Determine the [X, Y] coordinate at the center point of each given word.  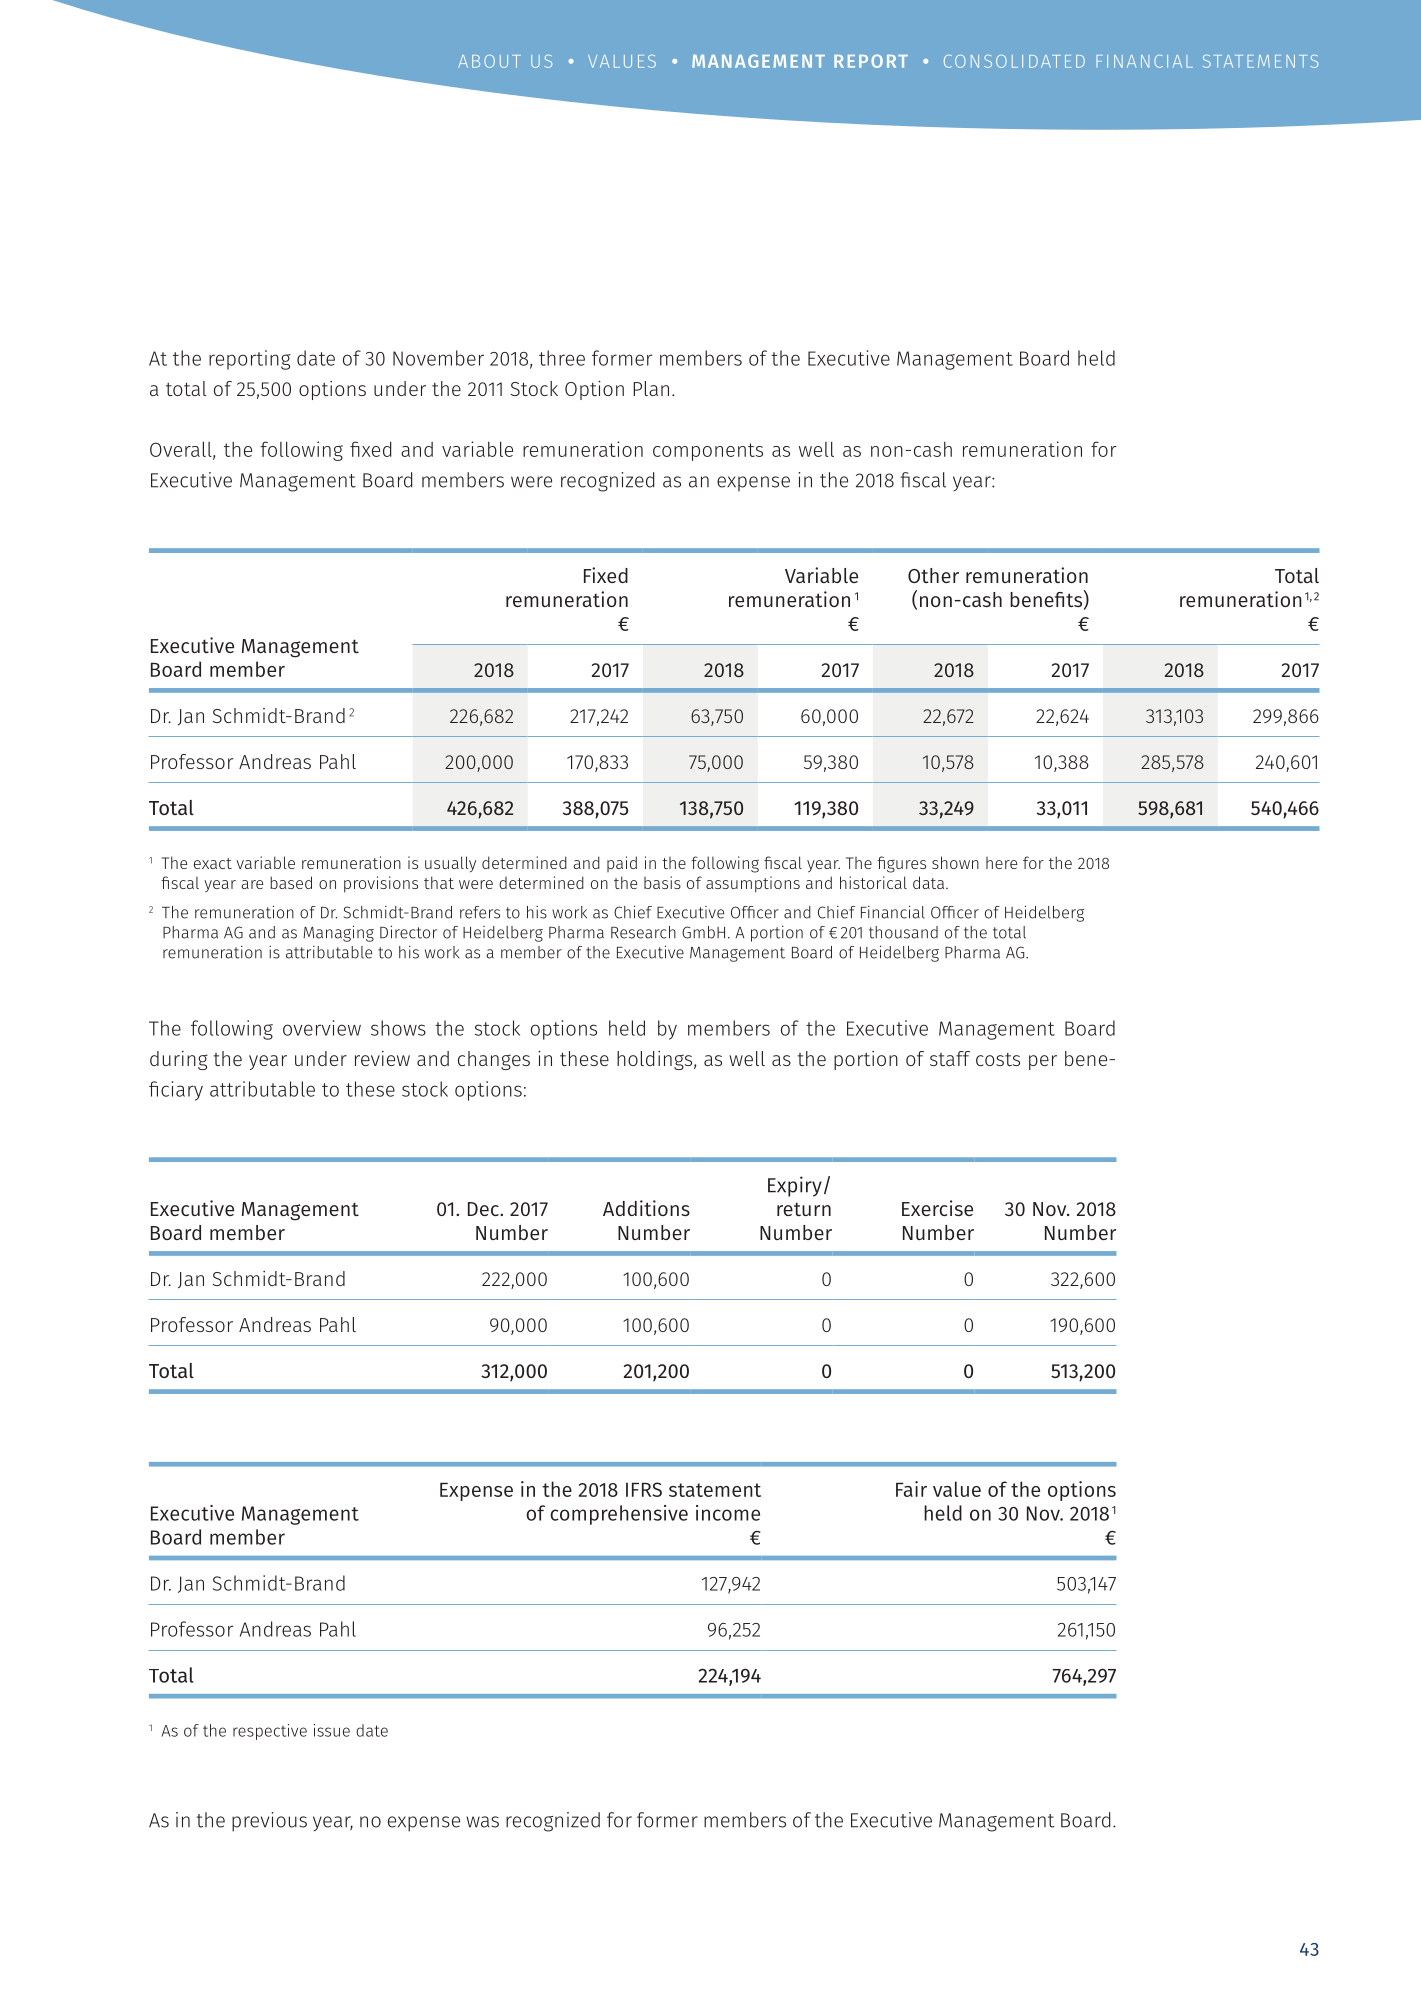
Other [933, 575]
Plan [651, 388]
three [562, 358]
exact [213, 863]
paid [622, 864]
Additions [646, 1208]
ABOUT [489, 61]
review [382, 1058]
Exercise [937, 1208]
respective [270, 1732]
